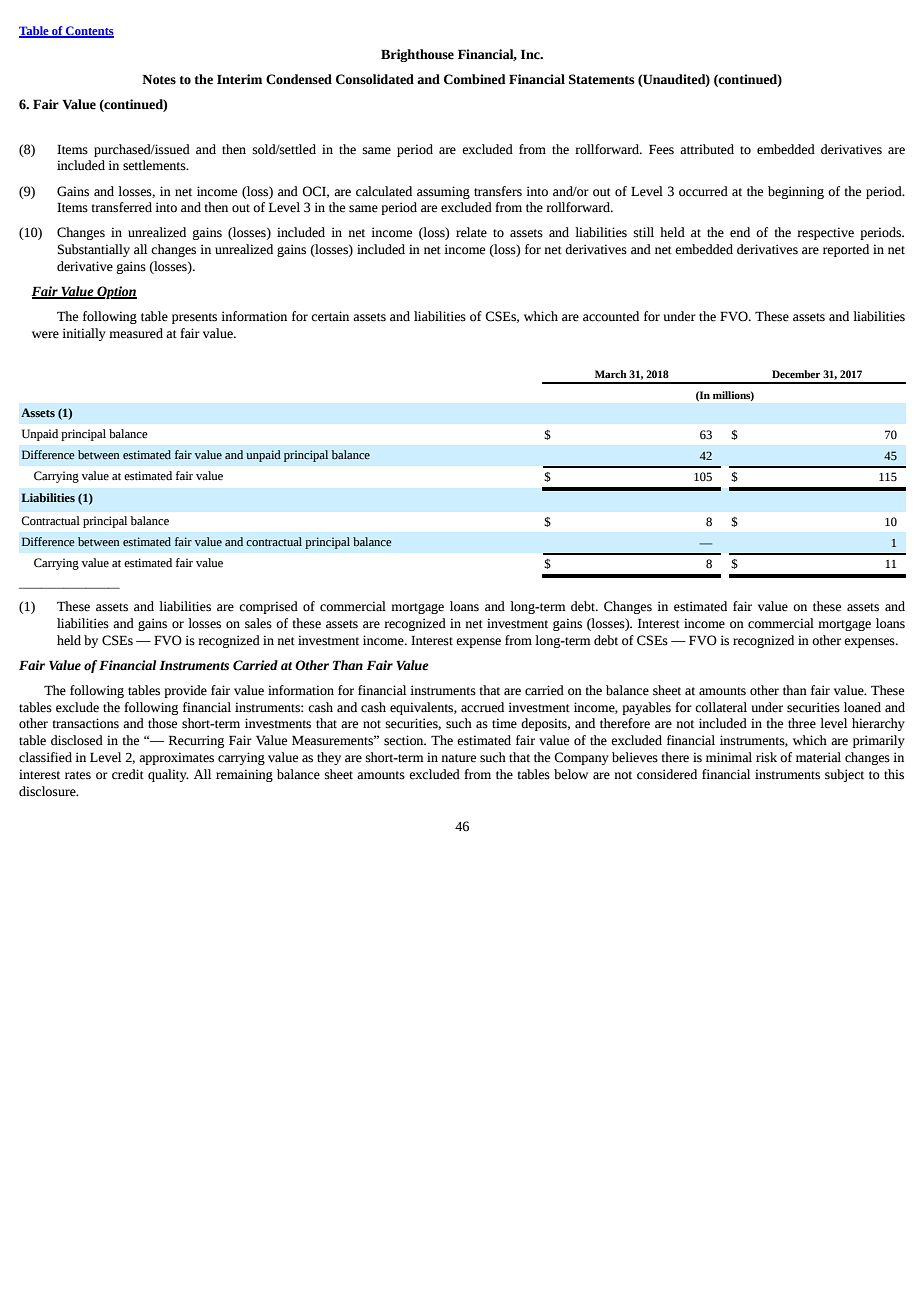 Image resolution: width=924 pixels, height=1308 pixels. I want to click on Combined, so click(475, 79).
